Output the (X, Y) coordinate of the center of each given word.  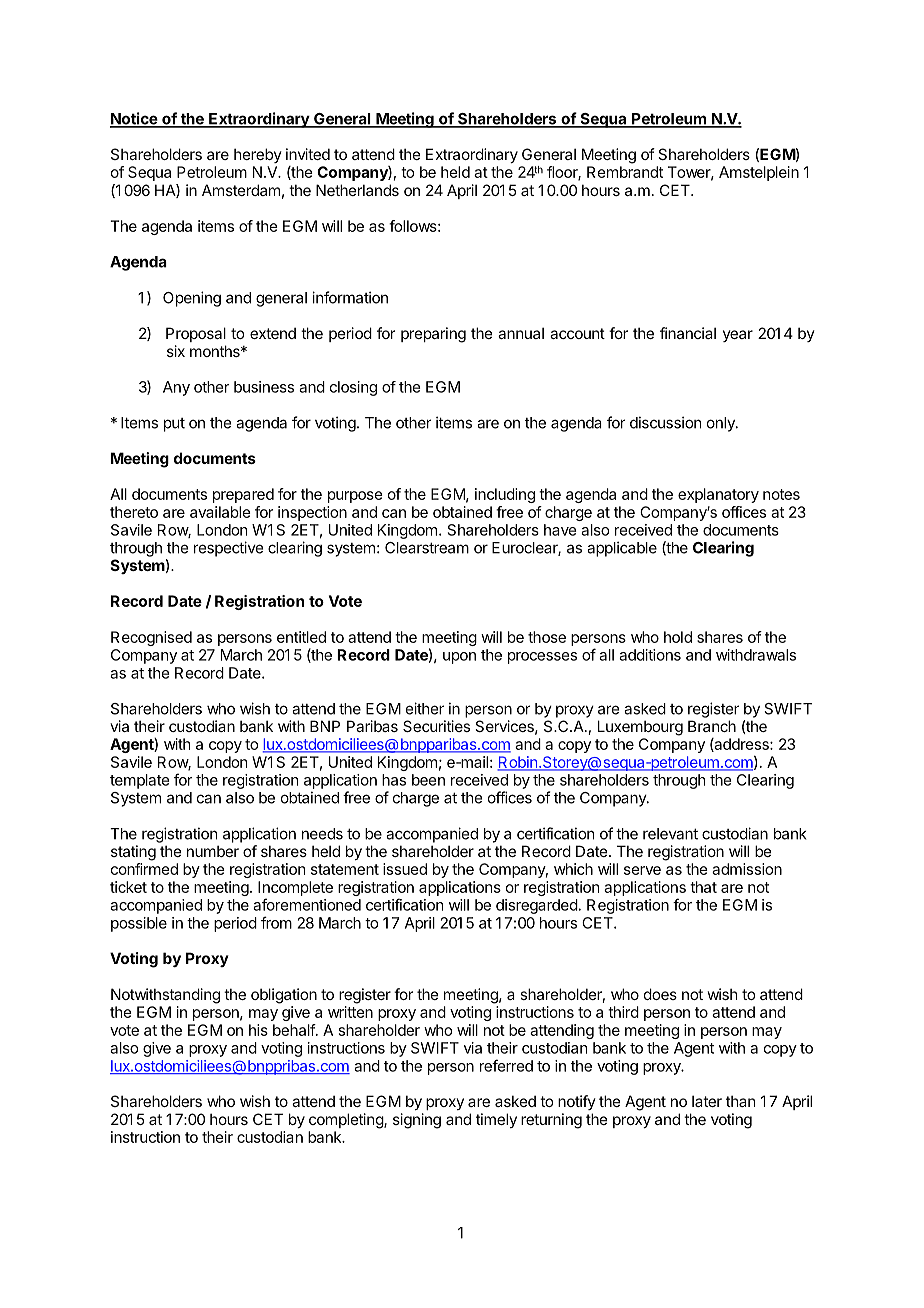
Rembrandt (625, 172)
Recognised (151, 638)
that (703, 887)
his (258, 1030)
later (707, 1101)
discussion (665, 422)
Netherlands (357, 190)
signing (417, 1121)
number (213, 851)
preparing (433, 335)
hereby (258, 155)
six (176, 351)
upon (459, 658)
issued (405, 869)
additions (650, 655)
